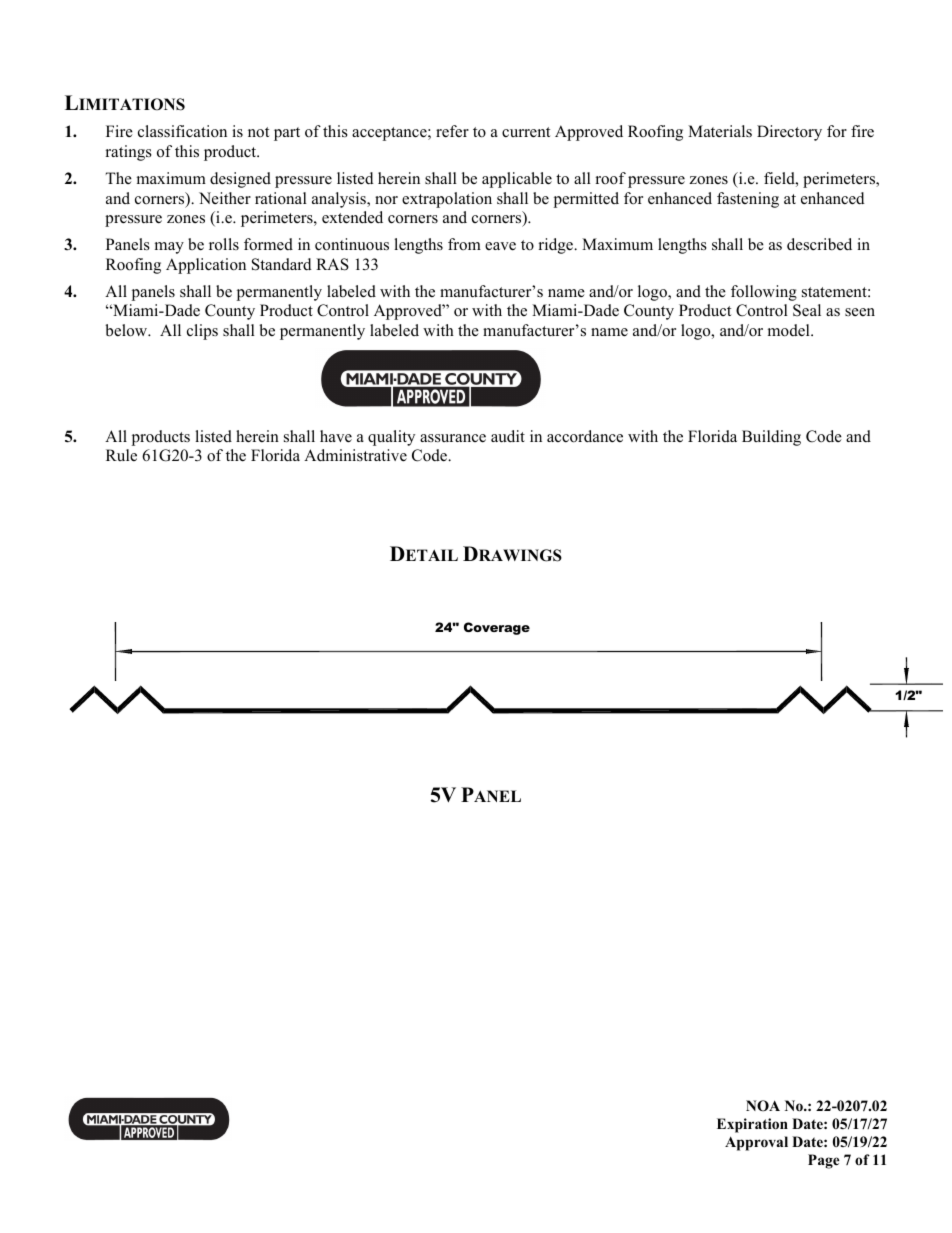 This image has height=1233, width=952. Describe the element at coordinates (763, 1106) in the image. I see `NOA` at that location.
